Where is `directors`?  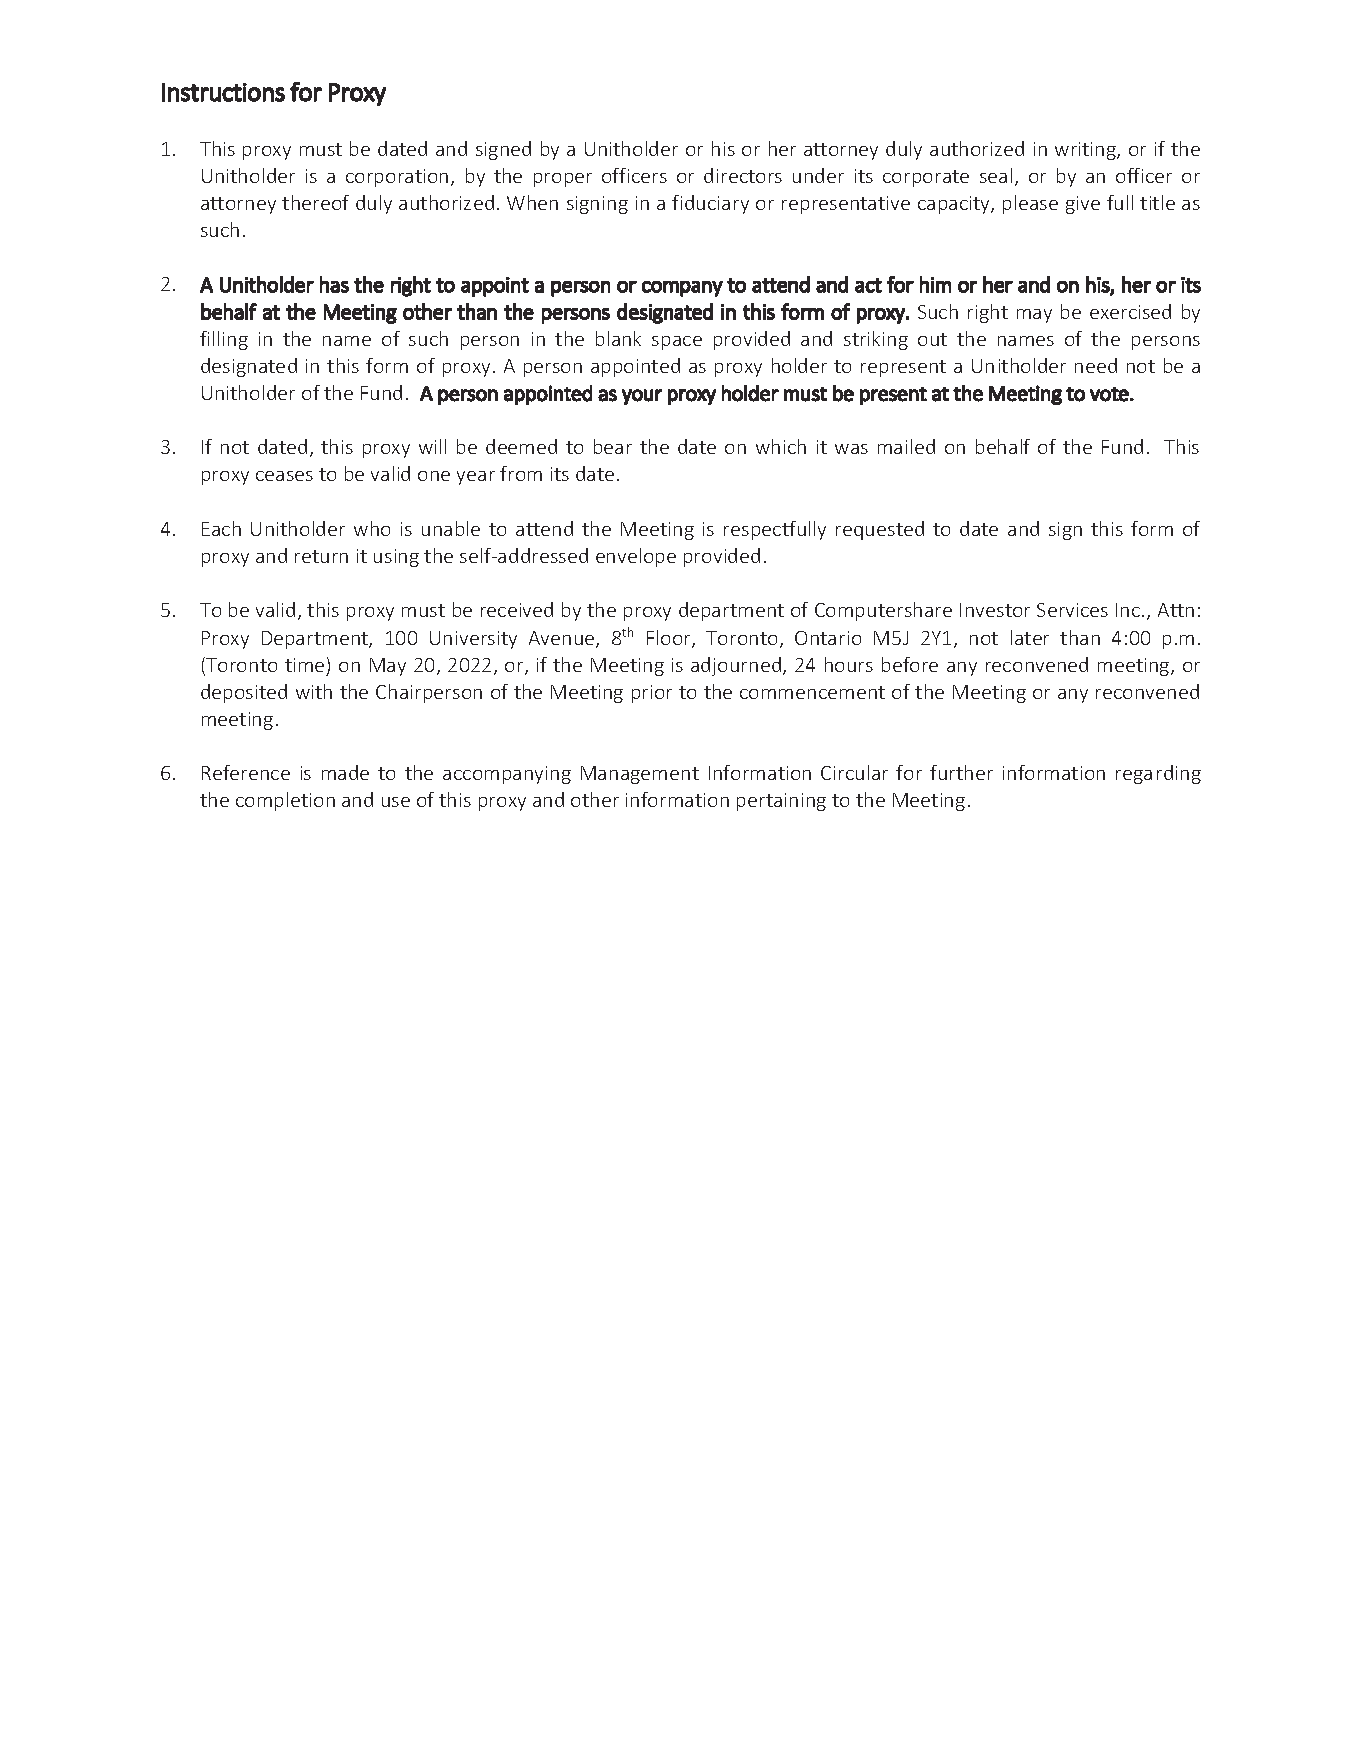
directors is located at coordinates (743, 175).
